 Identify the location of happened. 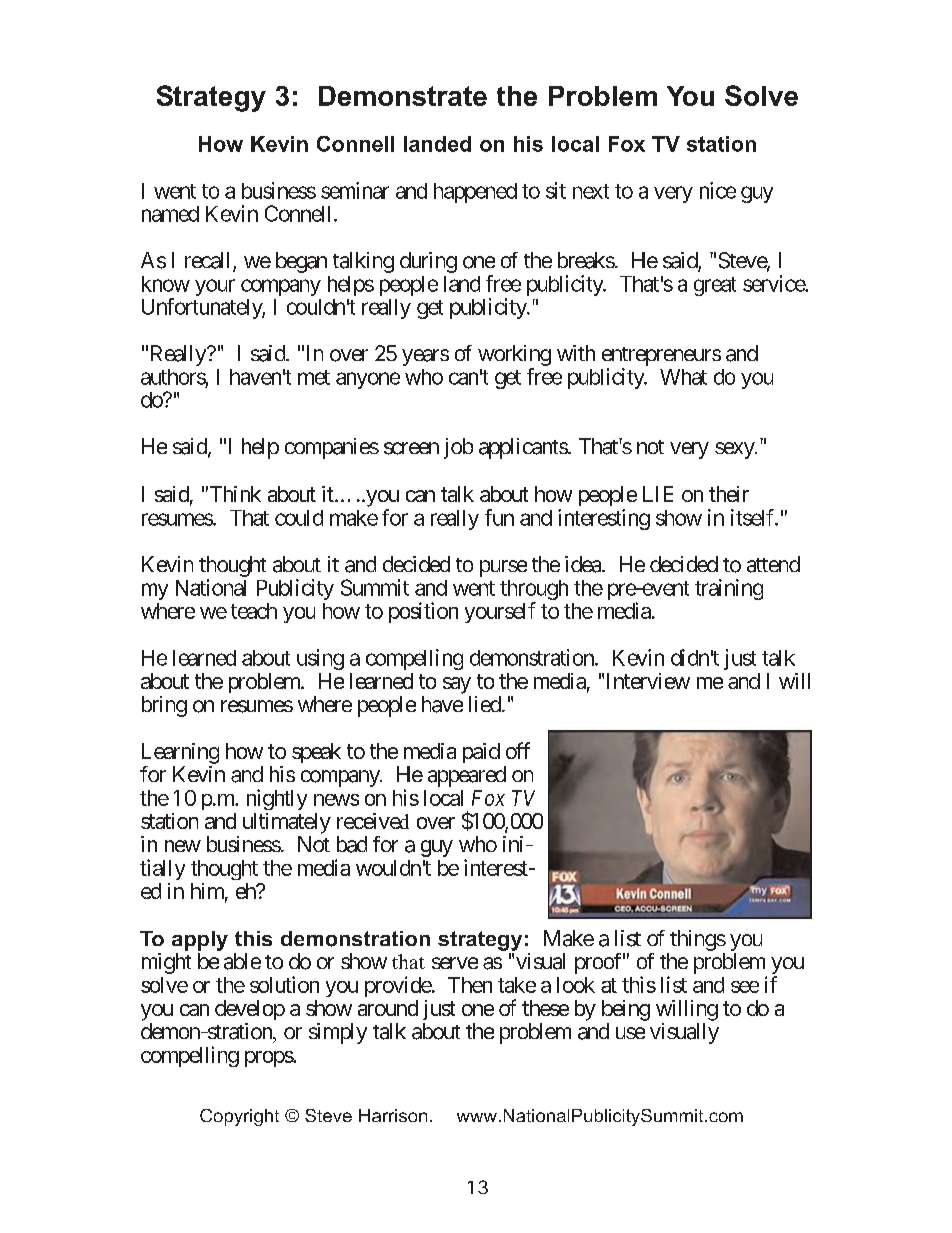
(475, 193).
